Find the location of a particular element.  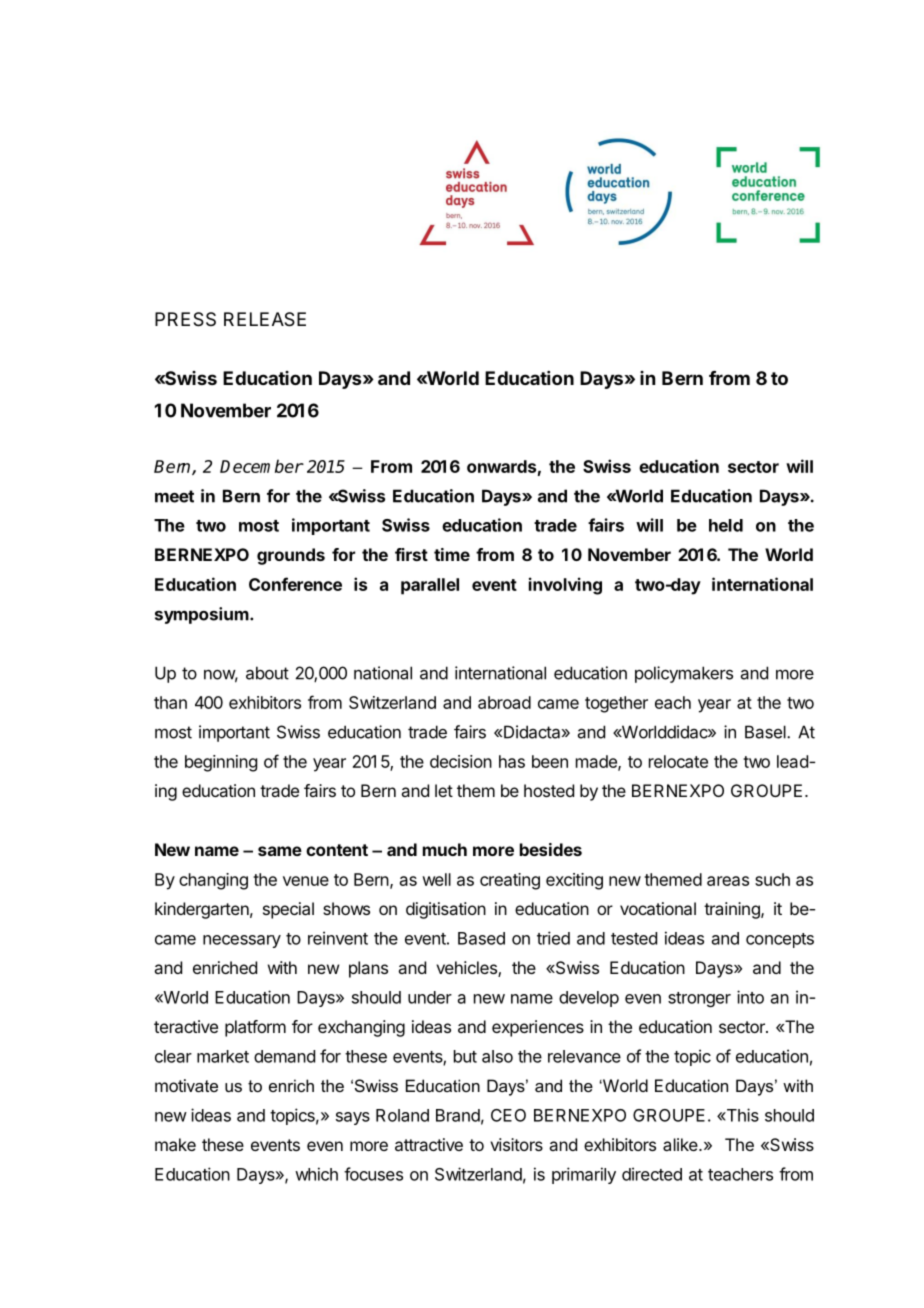

visitors is located at coordinates (516, 1144).
